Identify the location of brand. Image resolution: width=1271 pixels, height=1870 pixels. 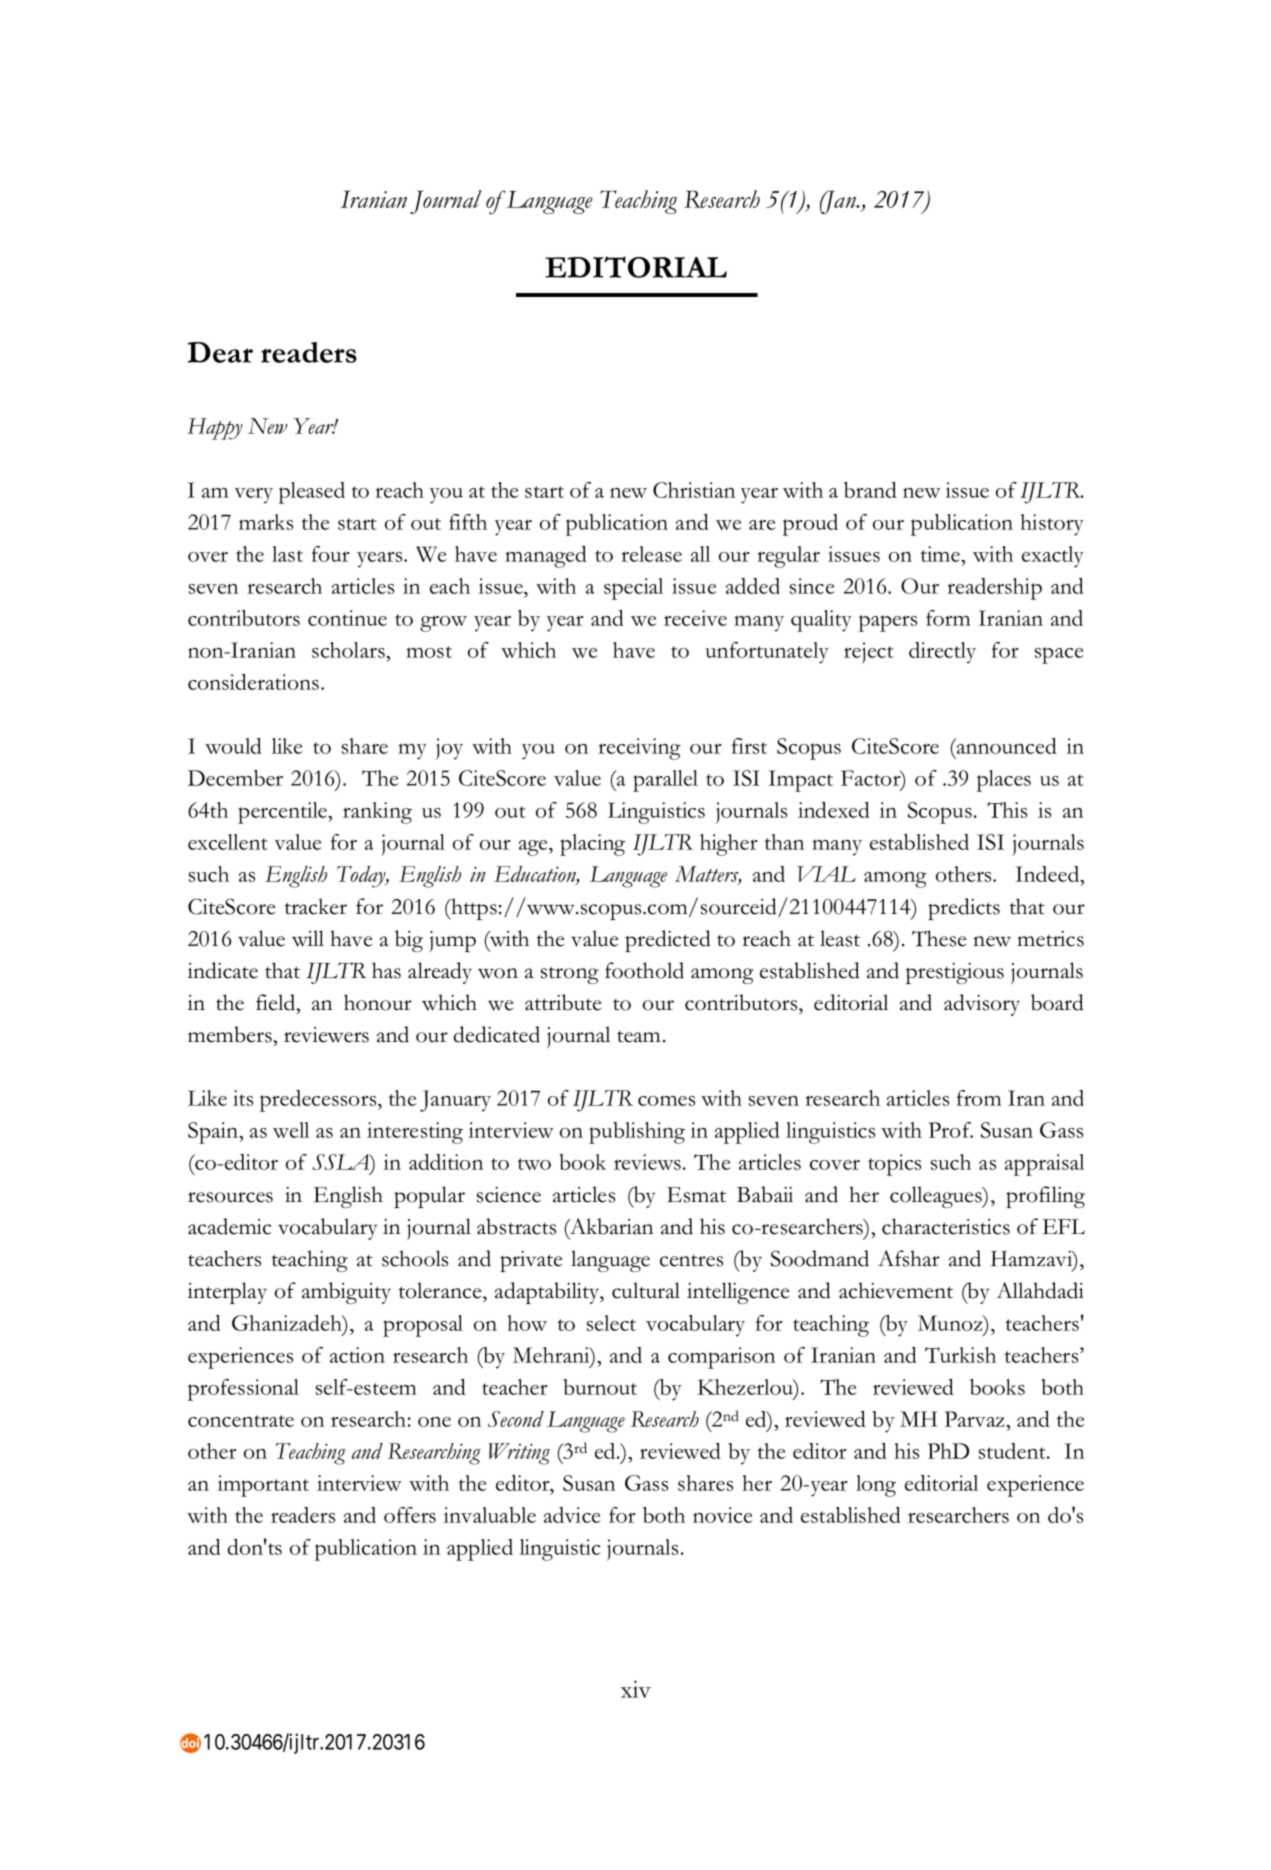
(870, 490).
